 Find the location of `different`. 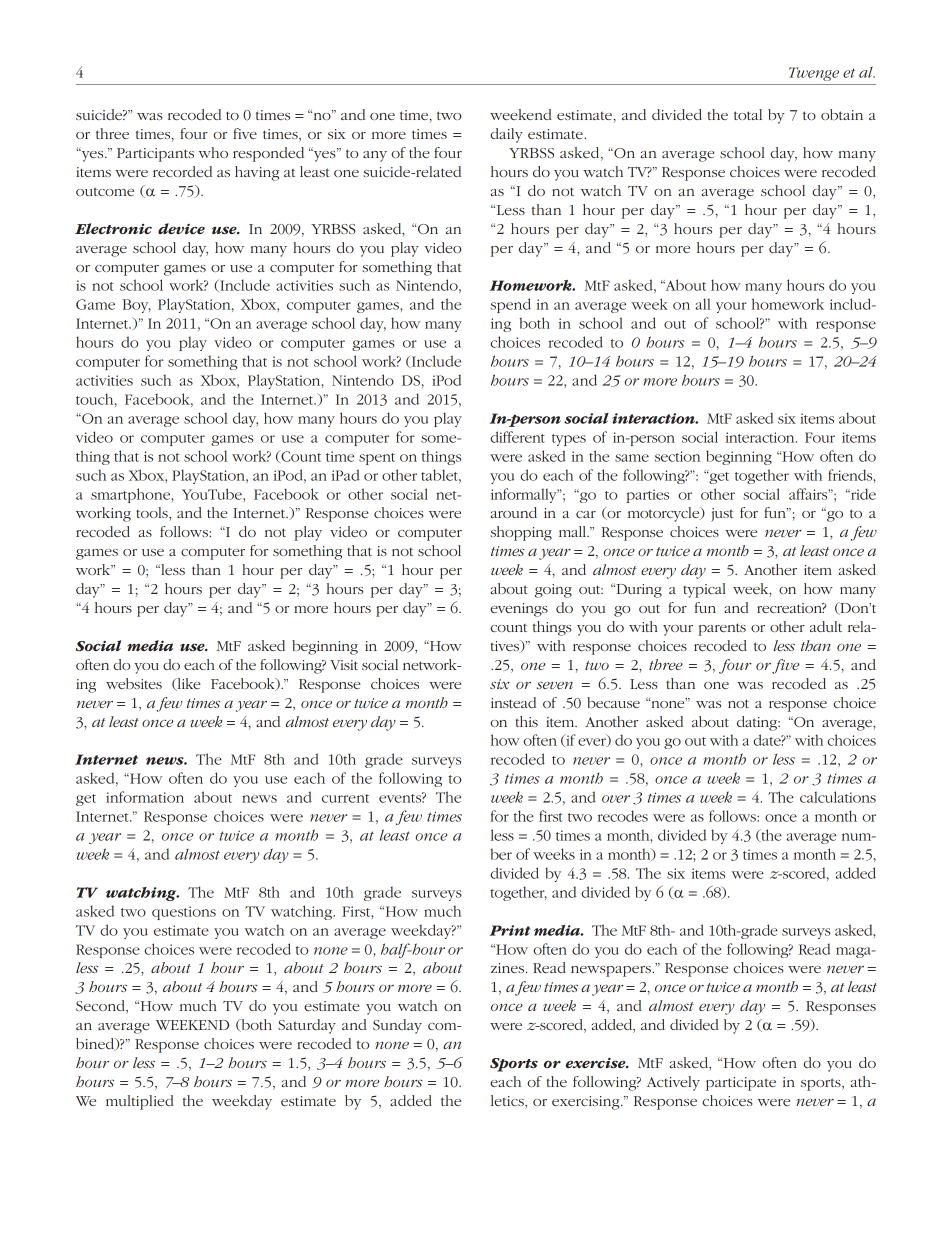

different is located at coordinates (517, 437).
